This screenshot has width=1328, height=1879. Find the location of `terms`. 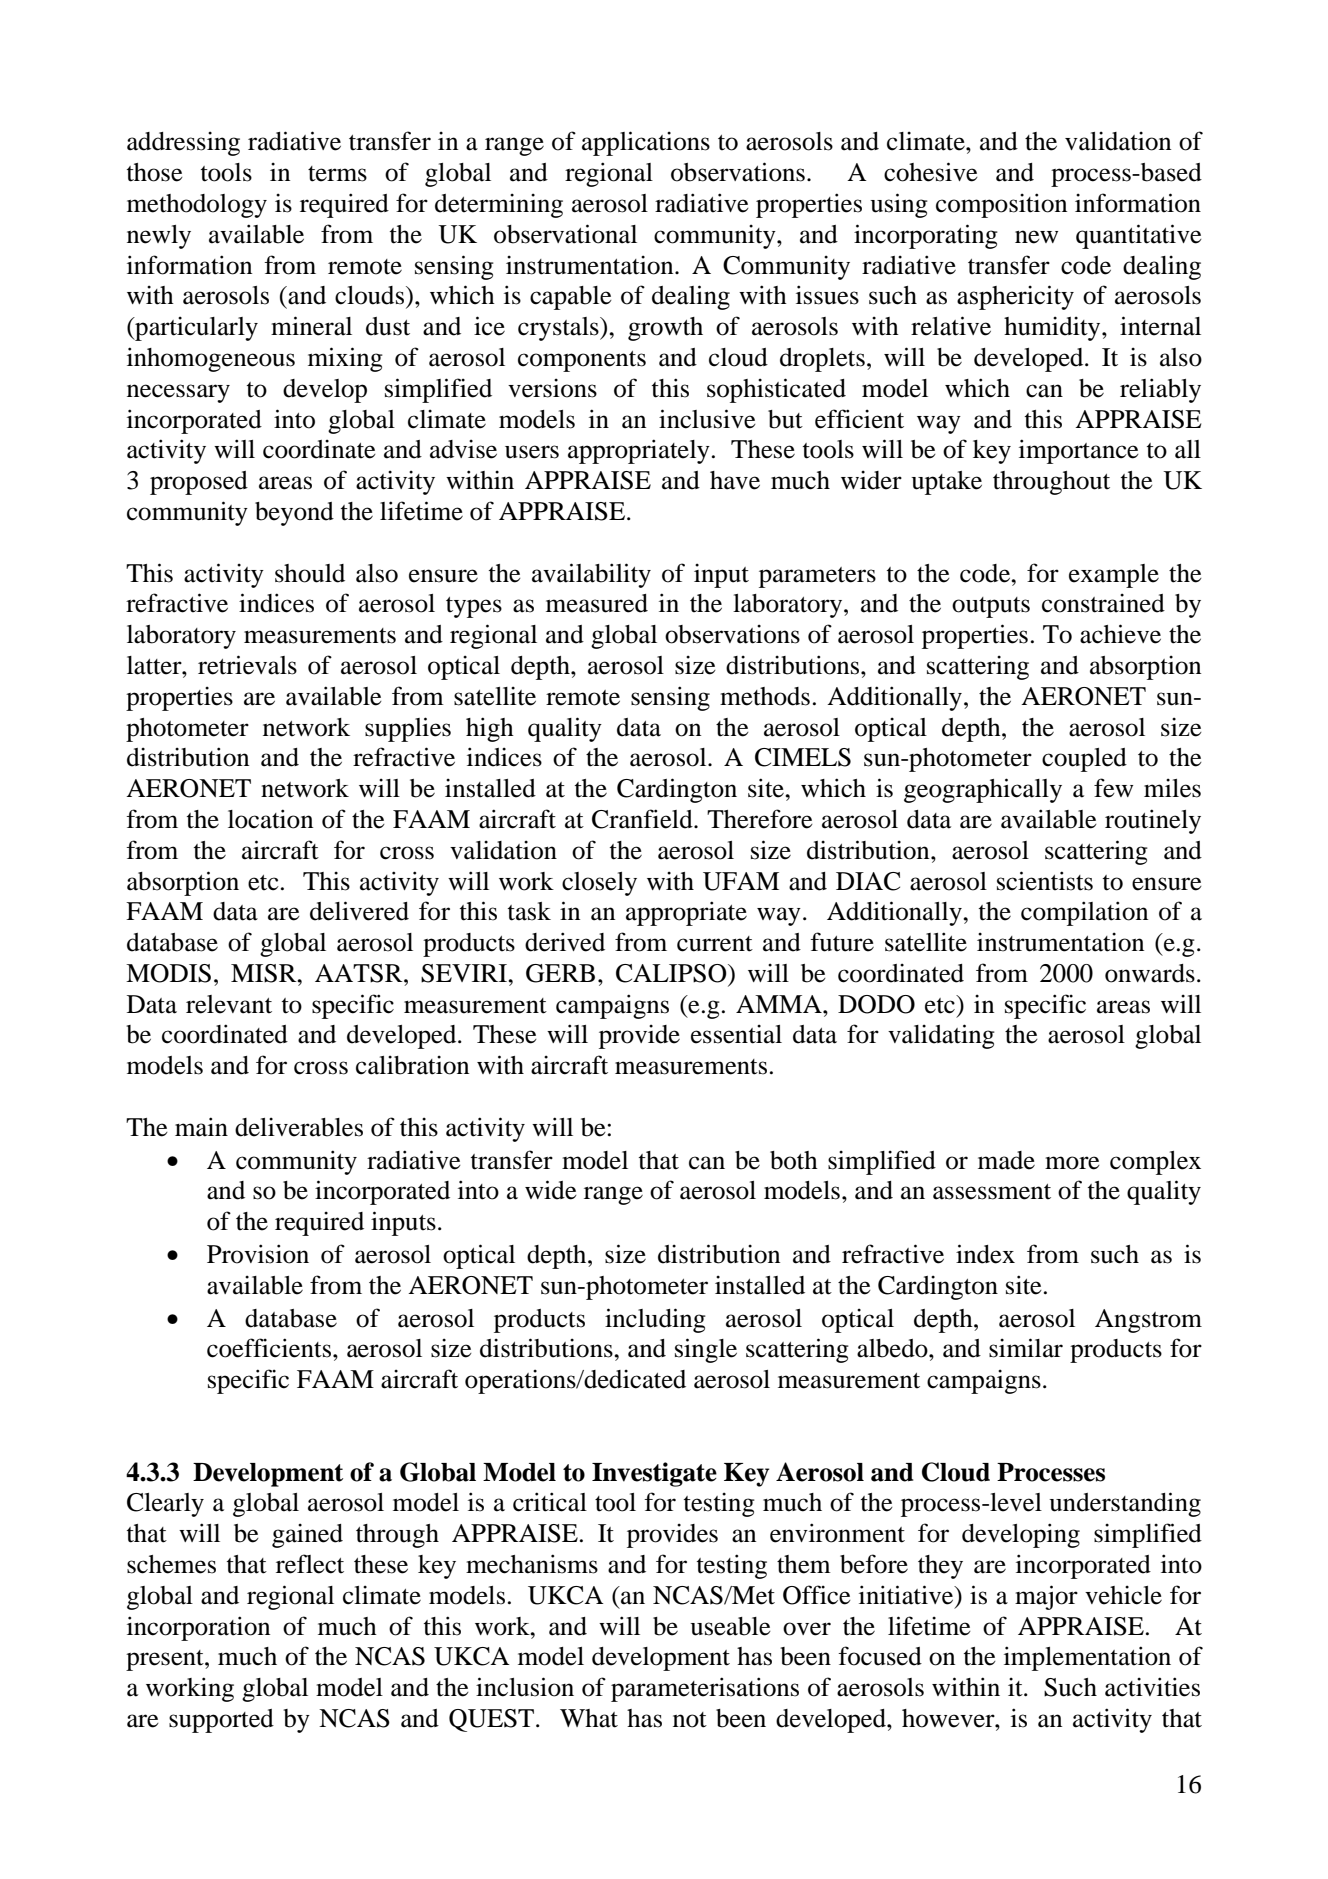

terms is located at coordinates (337, 174).
